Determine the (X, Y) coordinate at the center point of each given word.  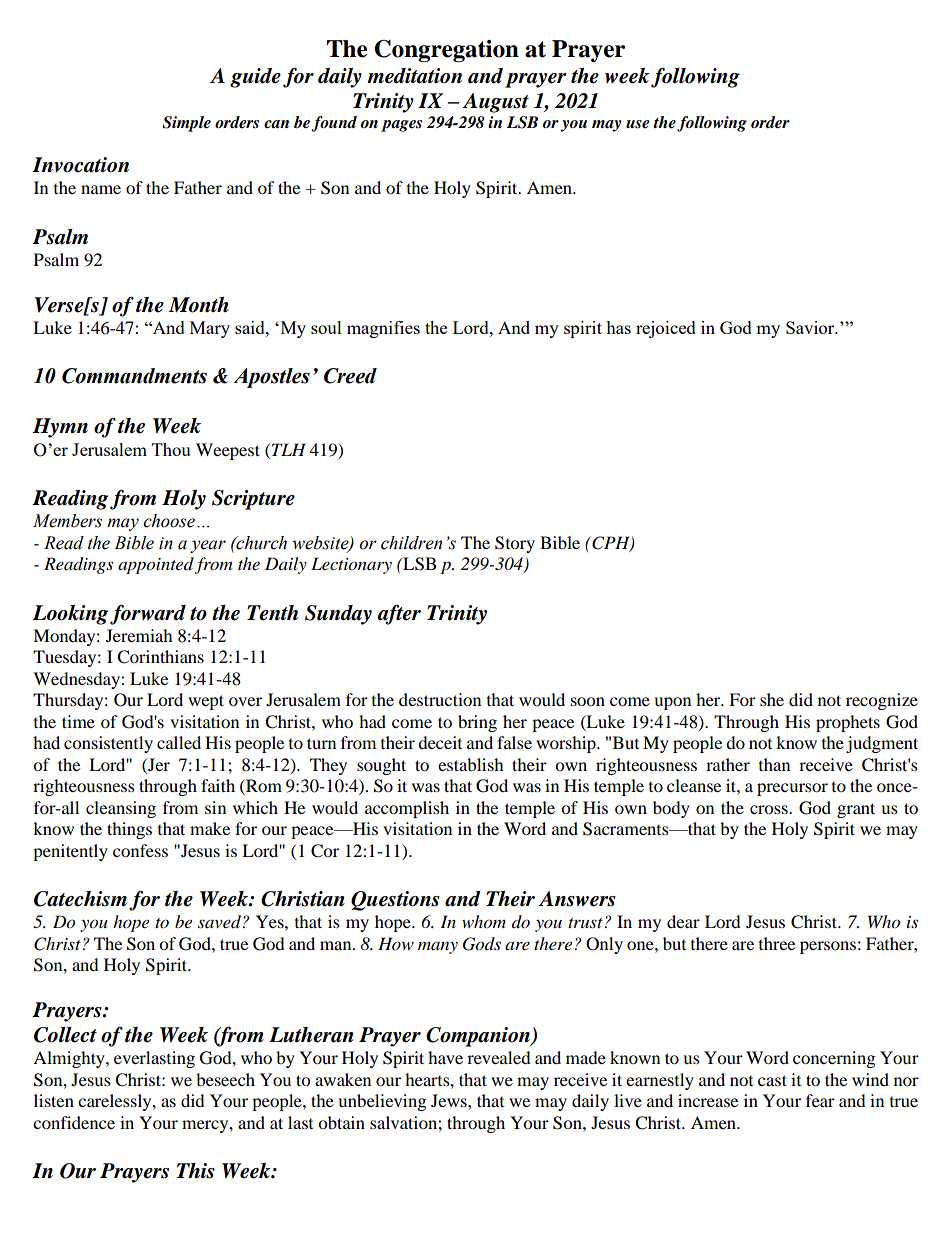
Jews (450, 1100)
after (399, 614)
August (495, 103)
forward (148, 614)
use (638, 124)
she (772, 699)
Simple (186, 124)
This (195, 1171)
